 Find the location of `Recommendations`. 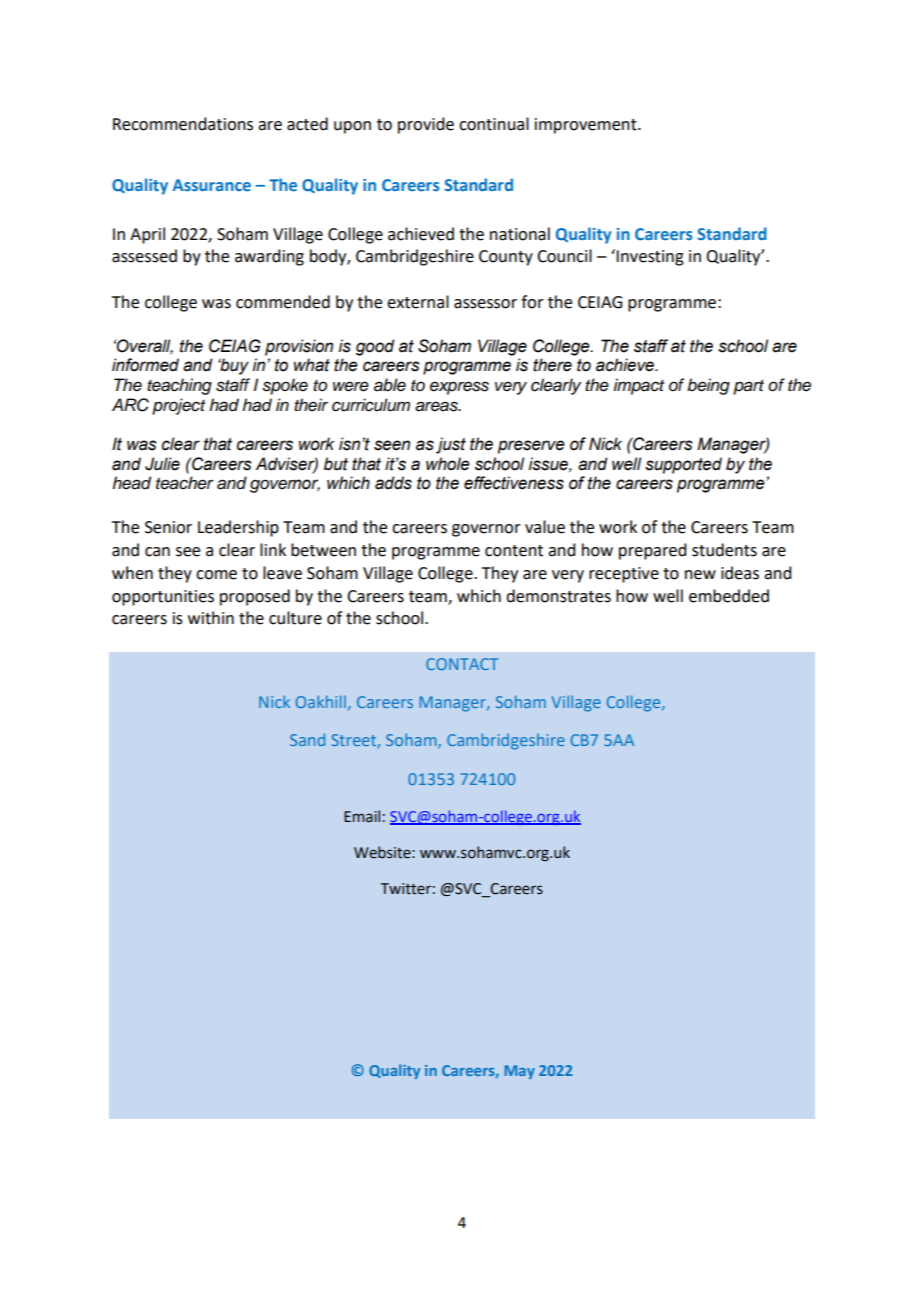

Recommendations is located at coordinates (183, 124).
